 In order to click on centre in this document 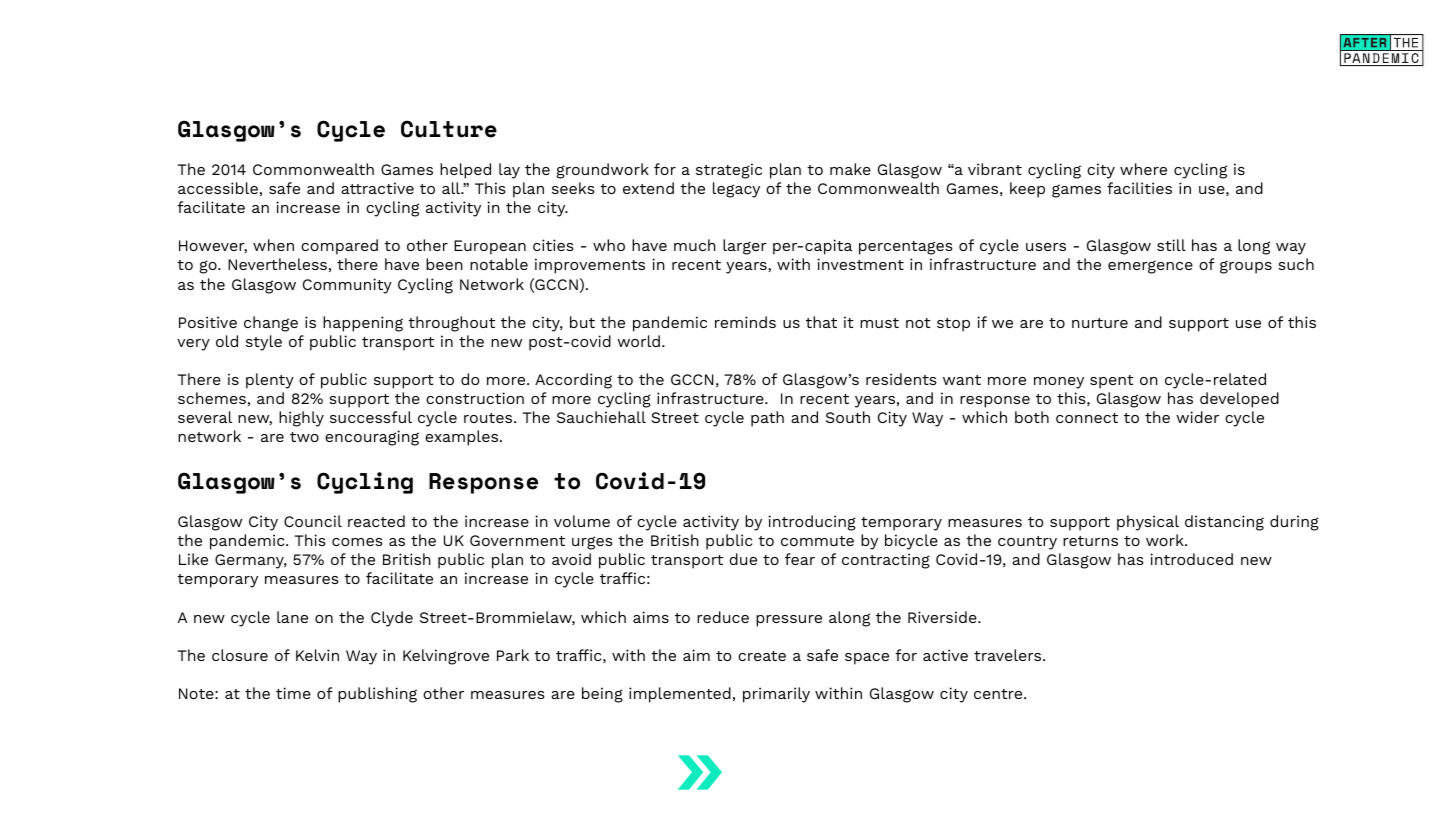, I will do `click(999, 694)`.
